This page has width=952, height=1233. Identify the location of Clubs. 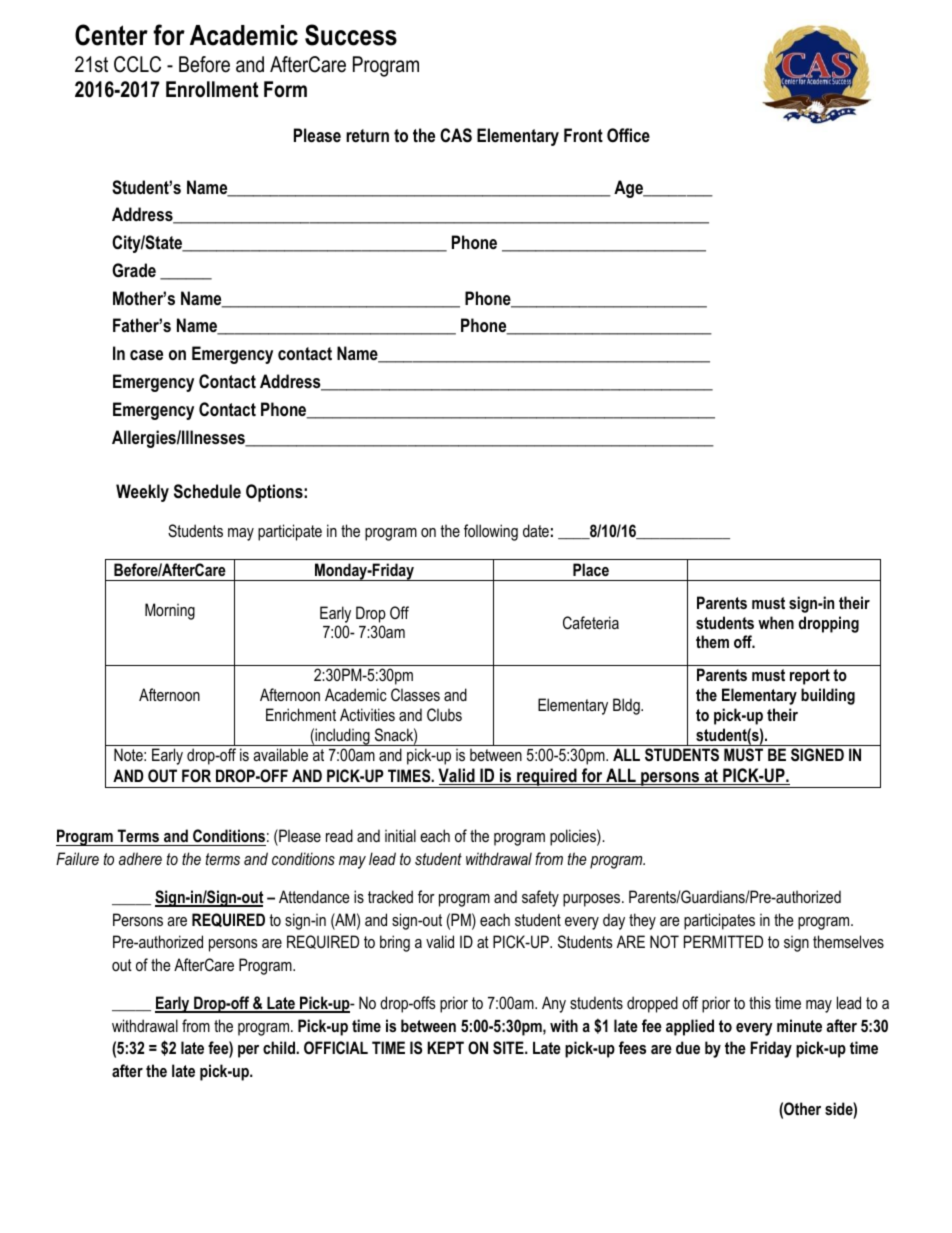
(444, 714).
